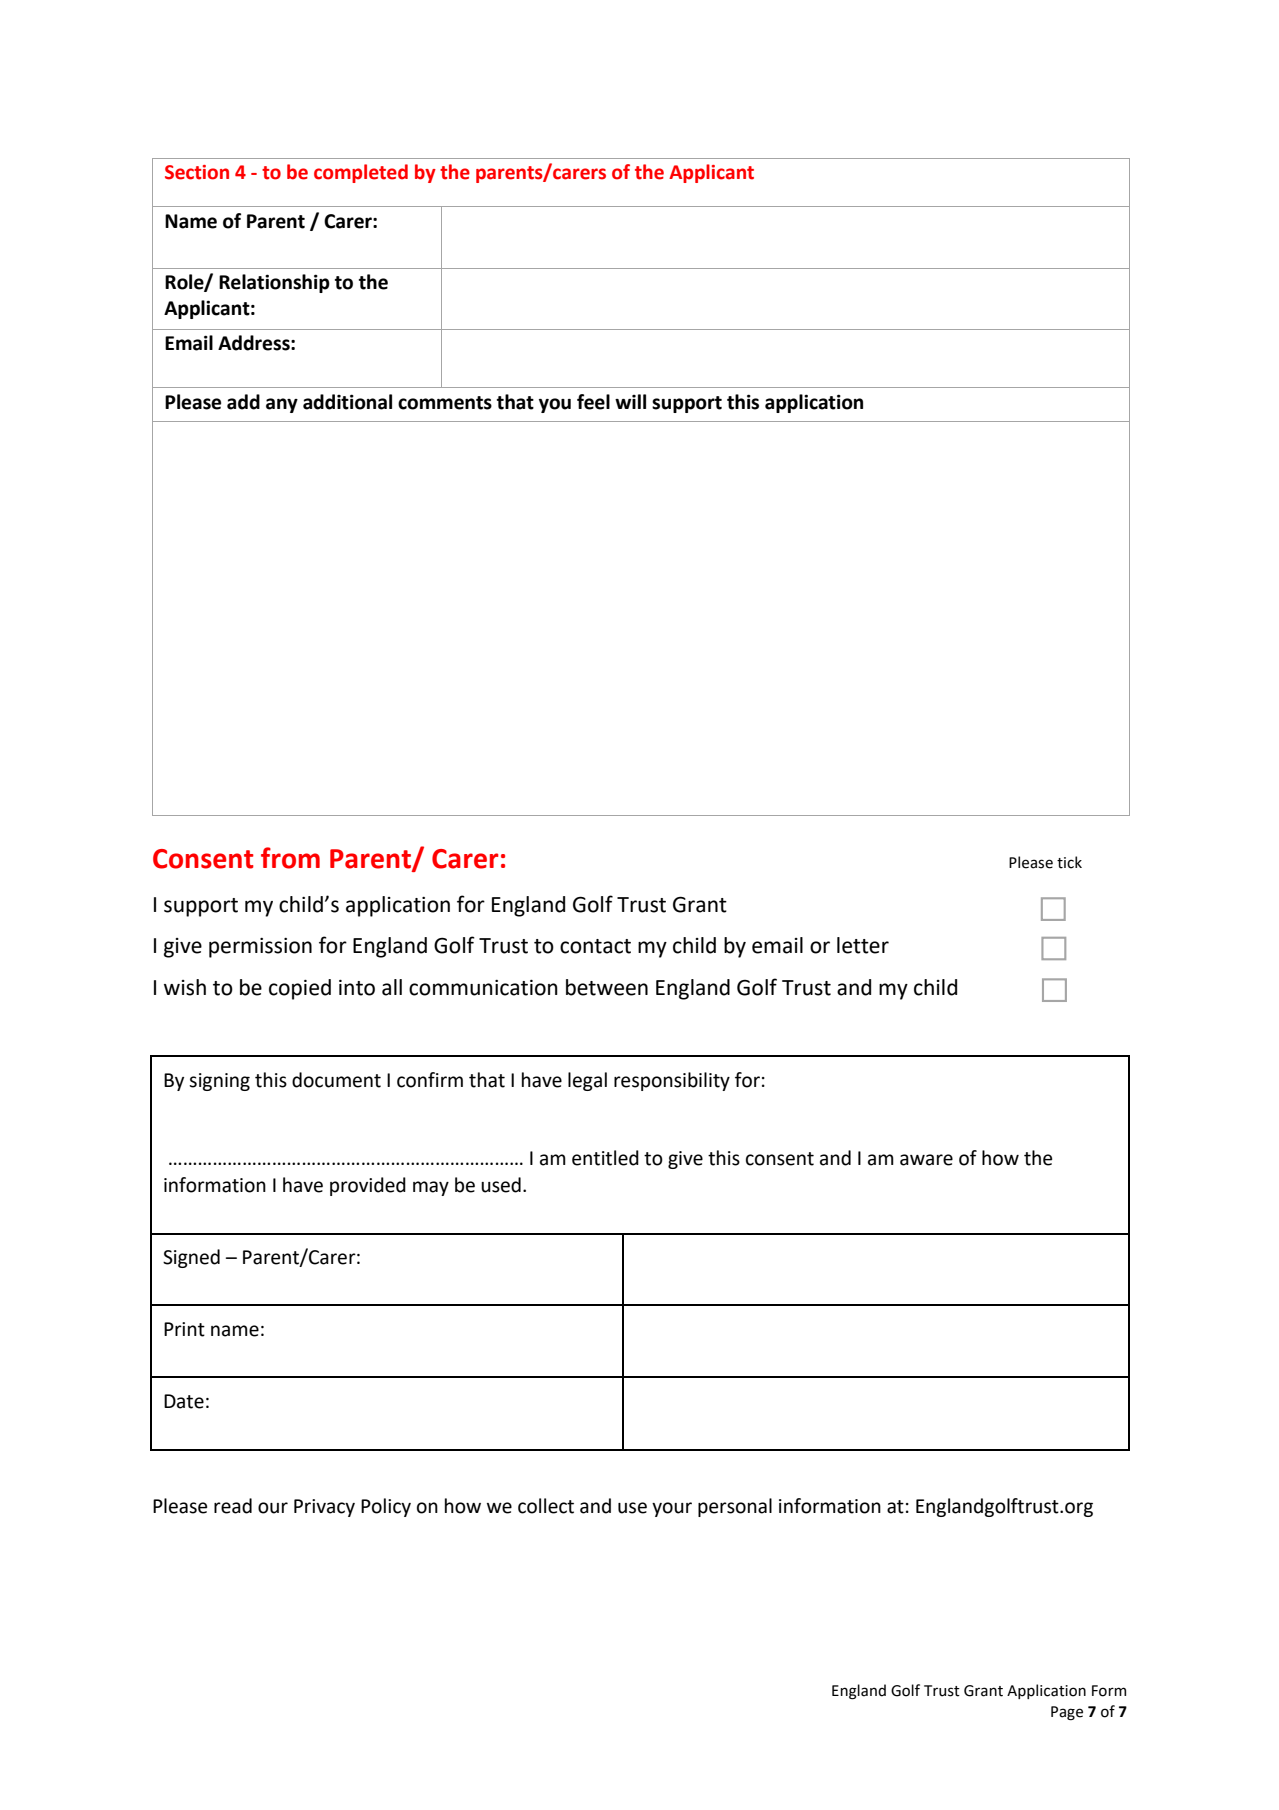 This screenshot has height=1810, width=1279. What do you see at coordinates (324, 1508) in the screenshot?
I see `Privacy` at bounding box center [324, 1508].
